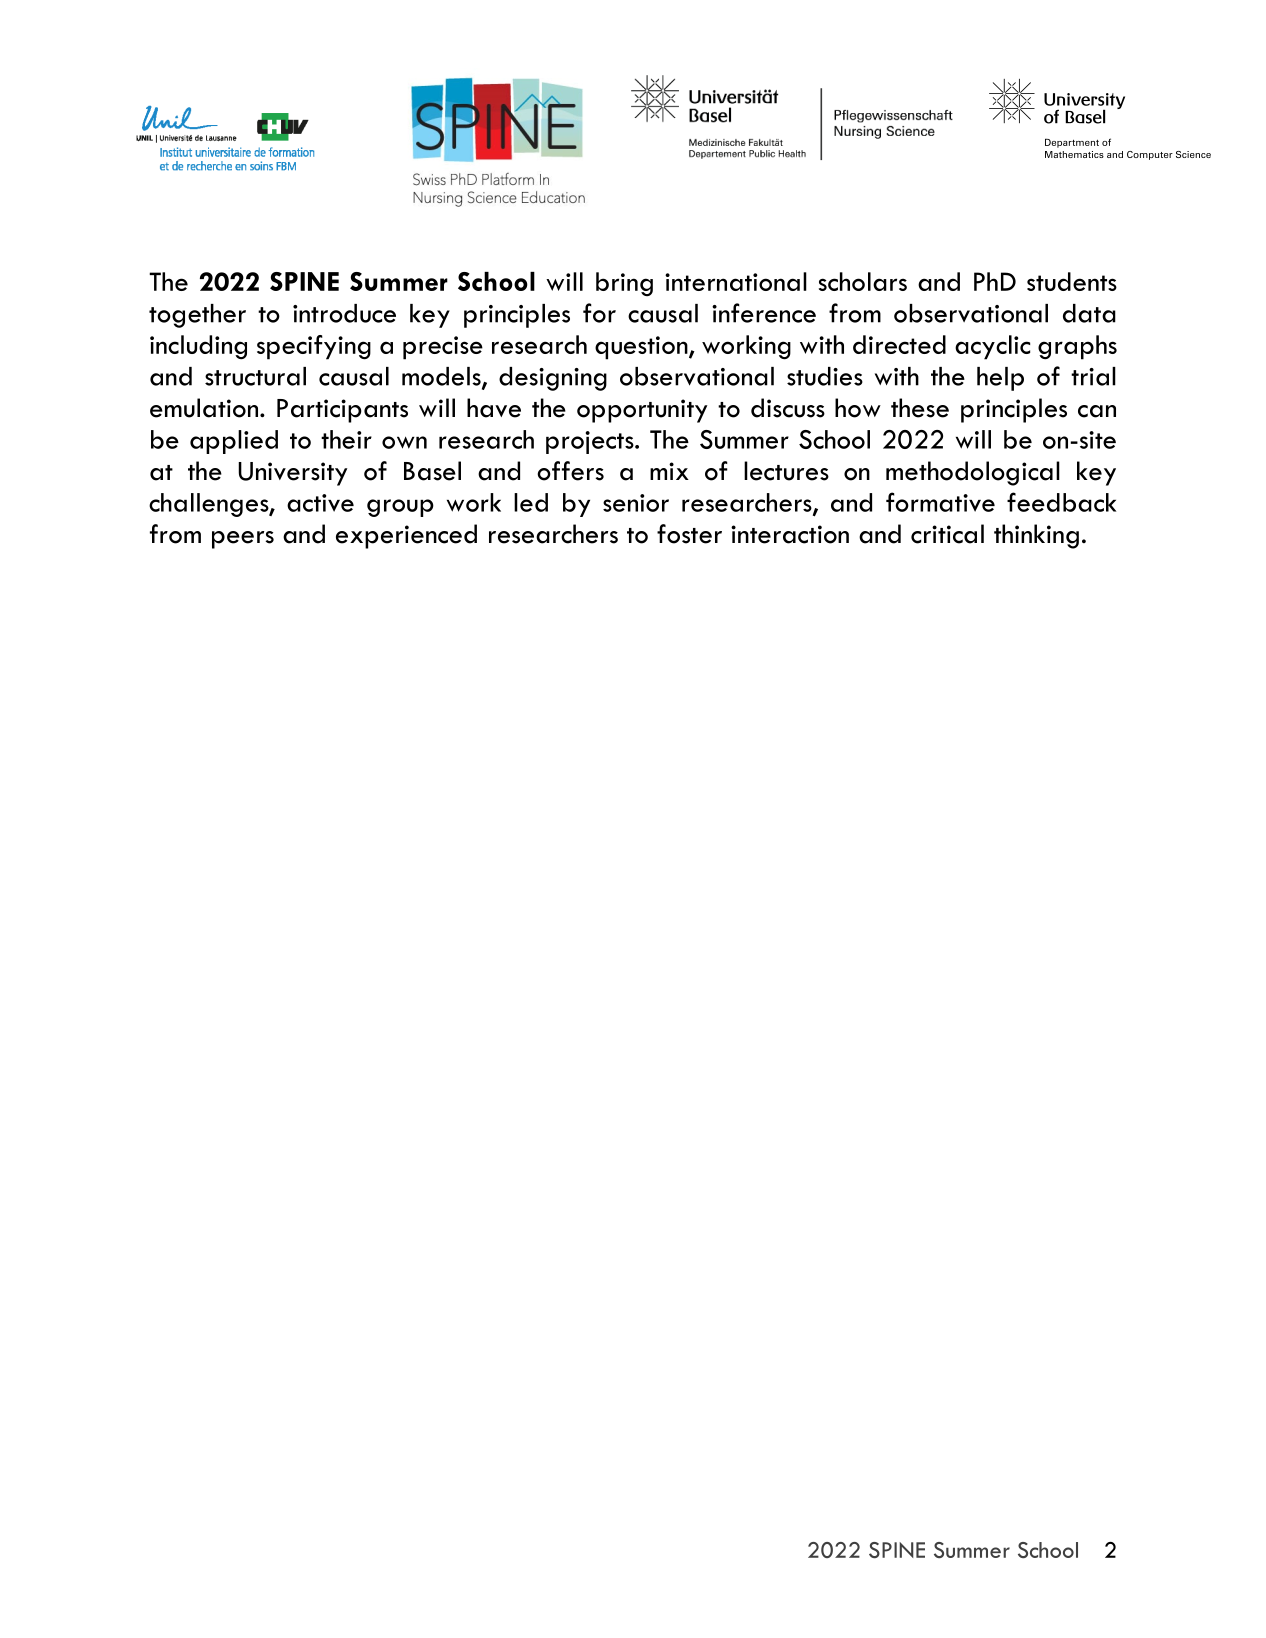 This page has height=1638, width=1266. Describe the element at coordinates (344, 313) in the page. I see `introduce` at that location.
